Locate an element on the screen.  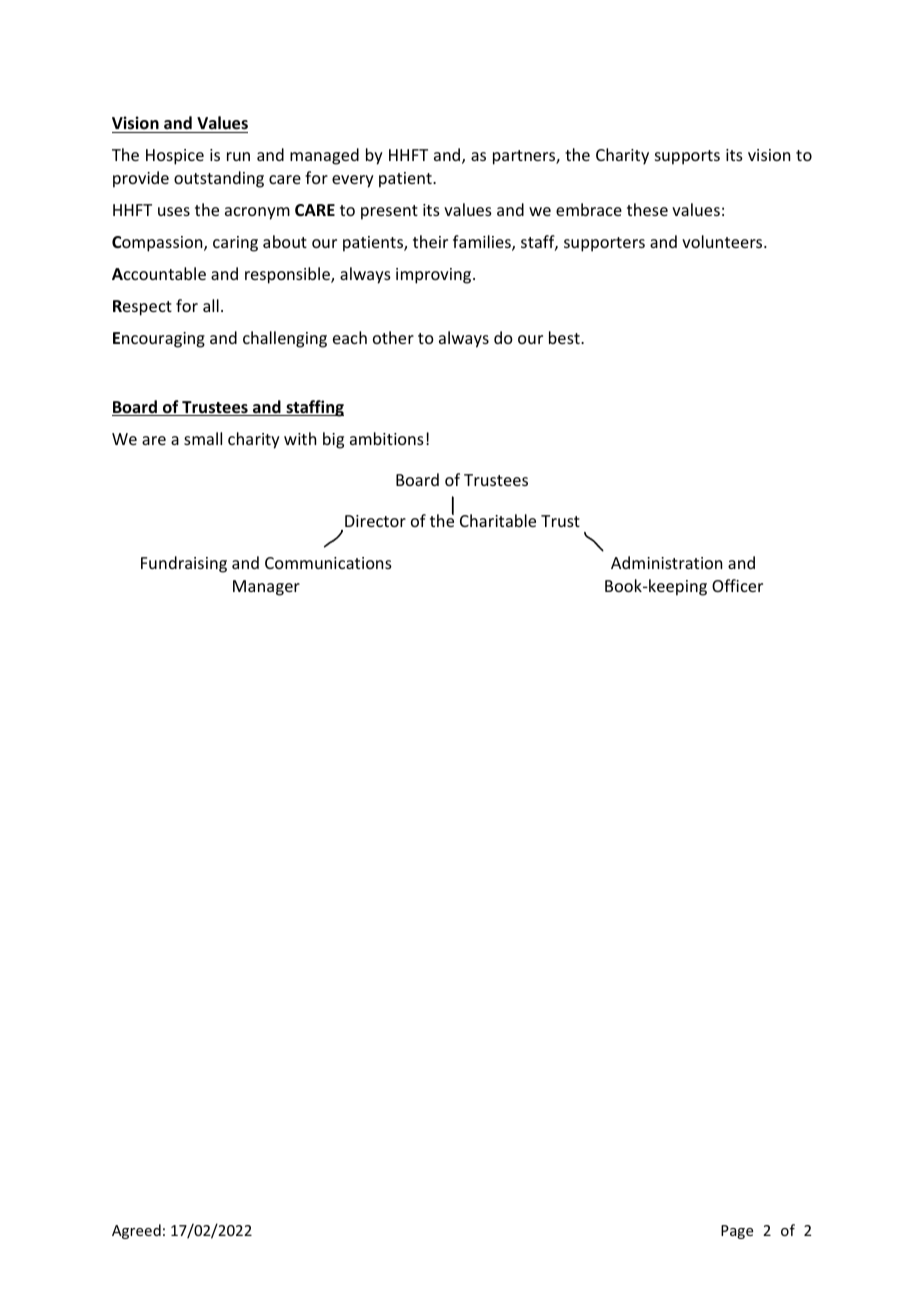
Officer is located at coordinates (737, 585).
